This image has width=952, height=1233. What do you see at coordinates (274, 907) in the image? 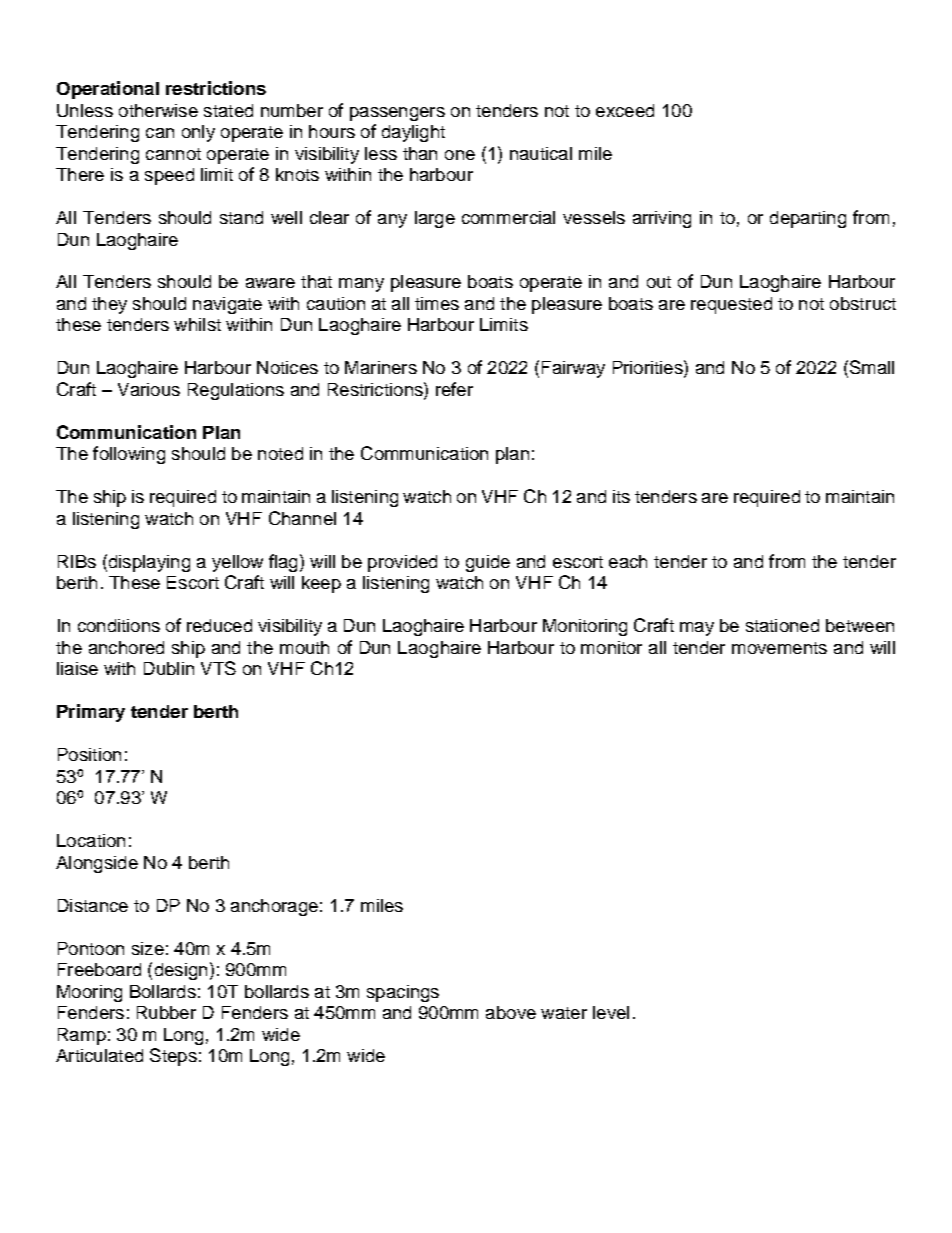
I see `anchorage` at bounding box center [274, 907].
